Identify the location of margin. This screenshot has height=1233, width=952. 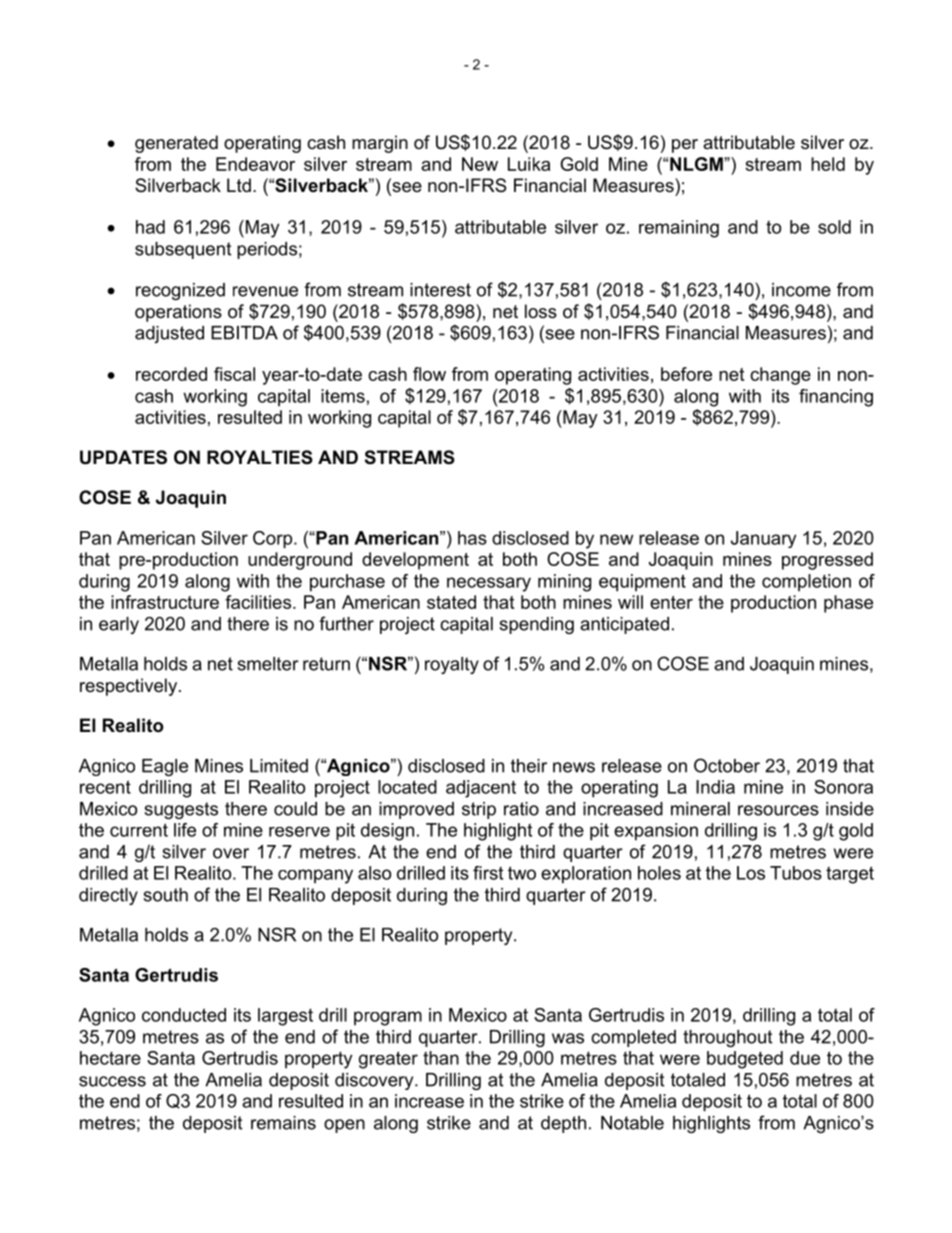
(380, 144).
